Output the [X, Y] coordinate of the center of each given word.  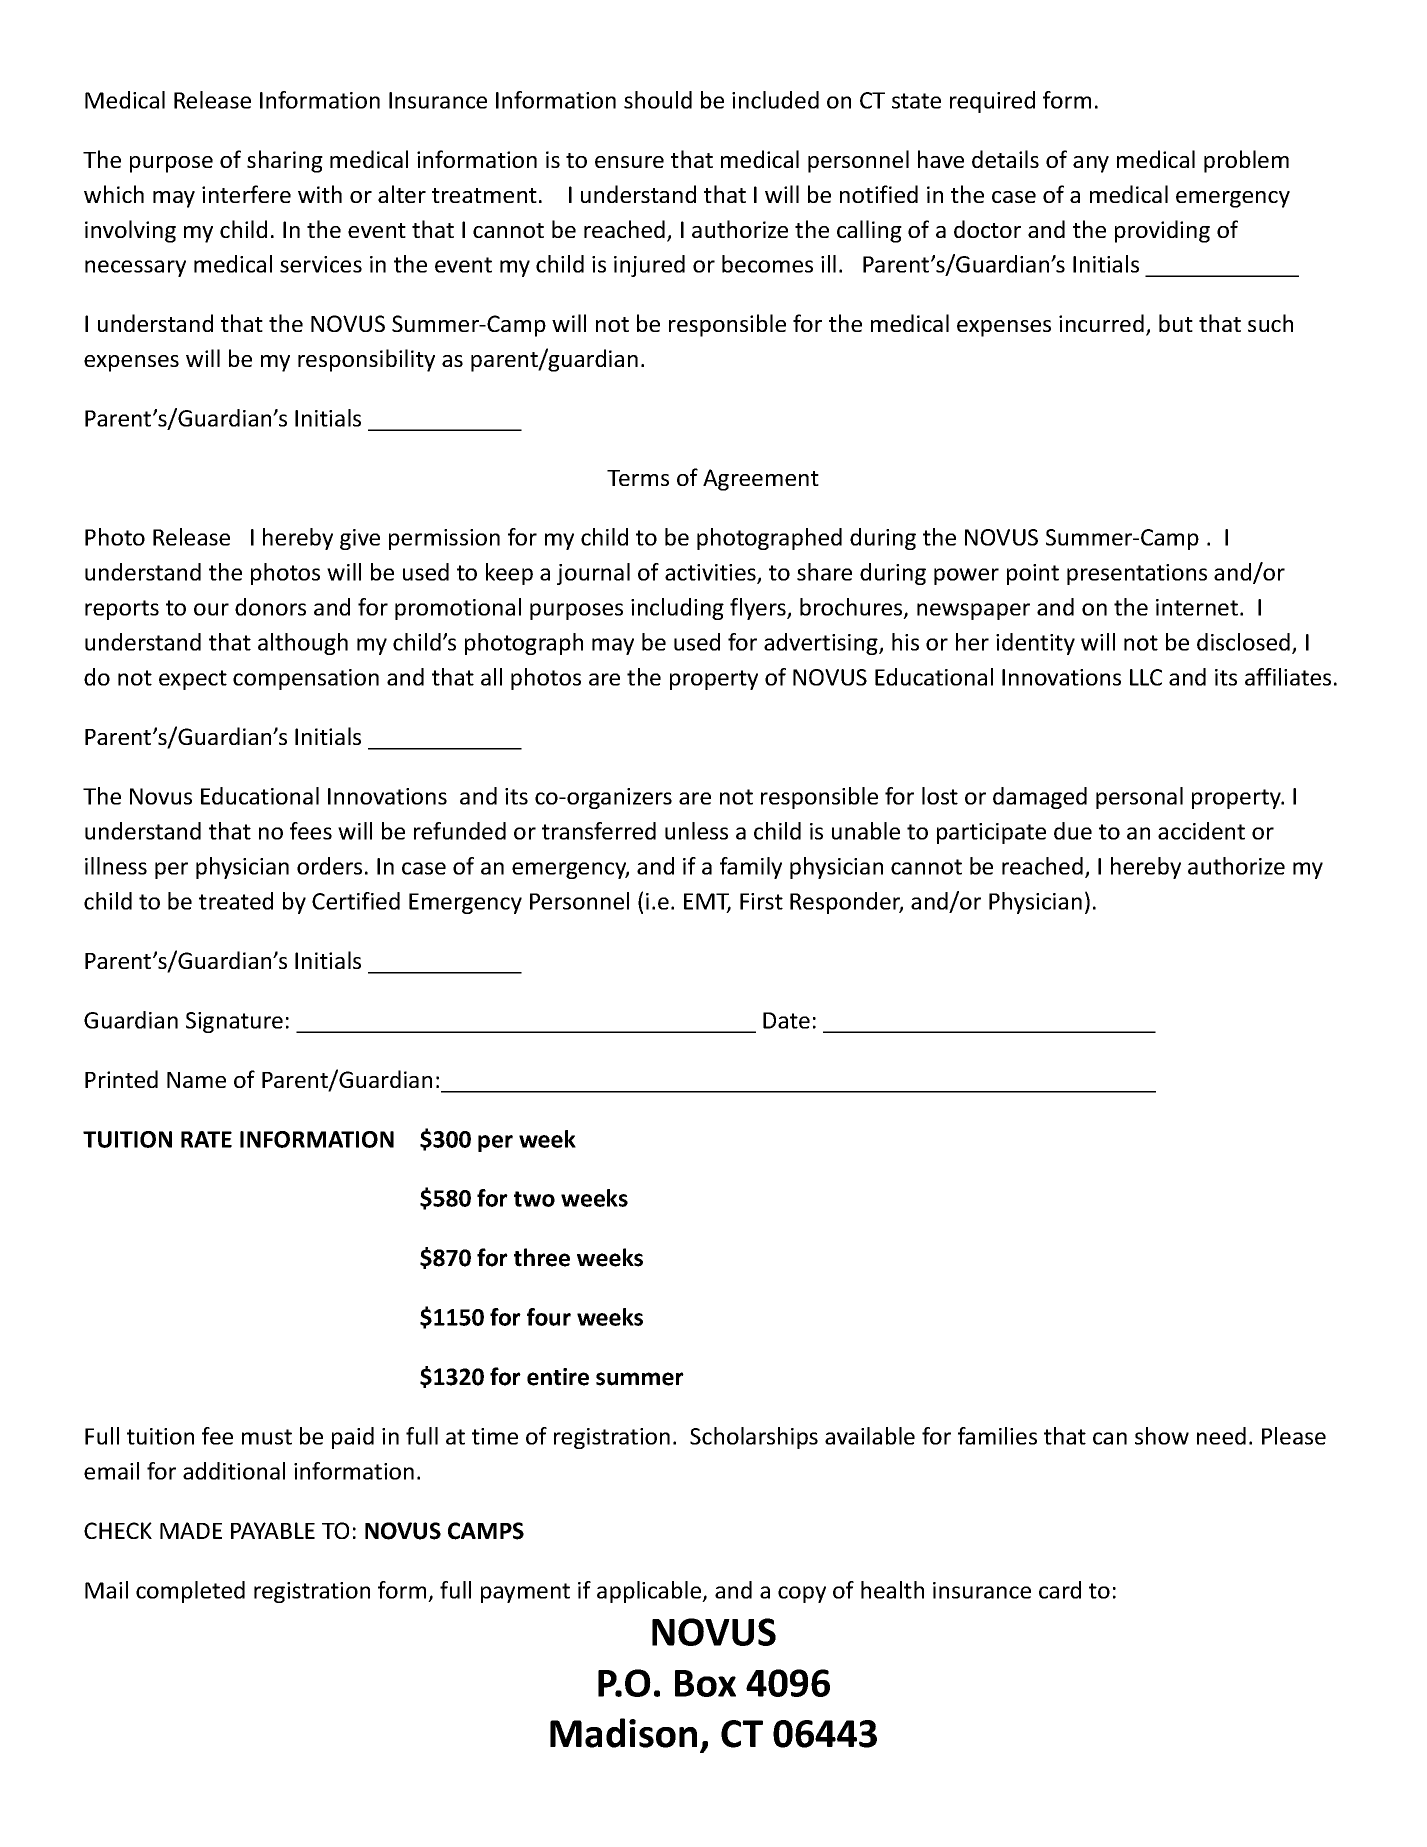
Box [705, 1683]
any [1091, 164]
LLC [1146, 677]
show [1162, 1436]
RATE [206, 1139]
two [534, 1199]
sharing [285, 161]
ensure [629, 162]
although [303, 644]
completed [190, 1592]
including [677, 609]
